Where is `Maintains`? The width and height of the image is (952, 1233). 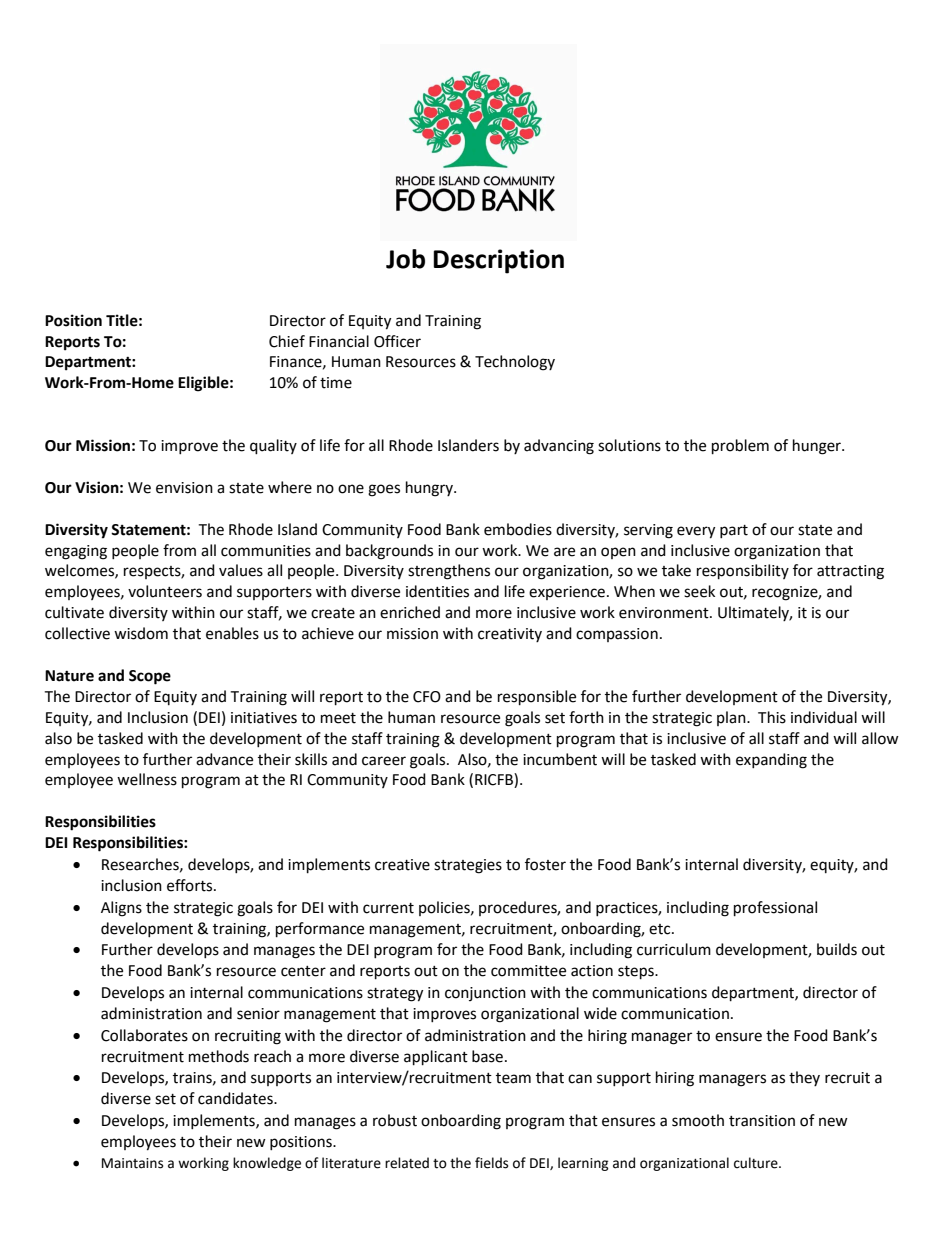
Maintains is located at coordinates (132, 1163).
